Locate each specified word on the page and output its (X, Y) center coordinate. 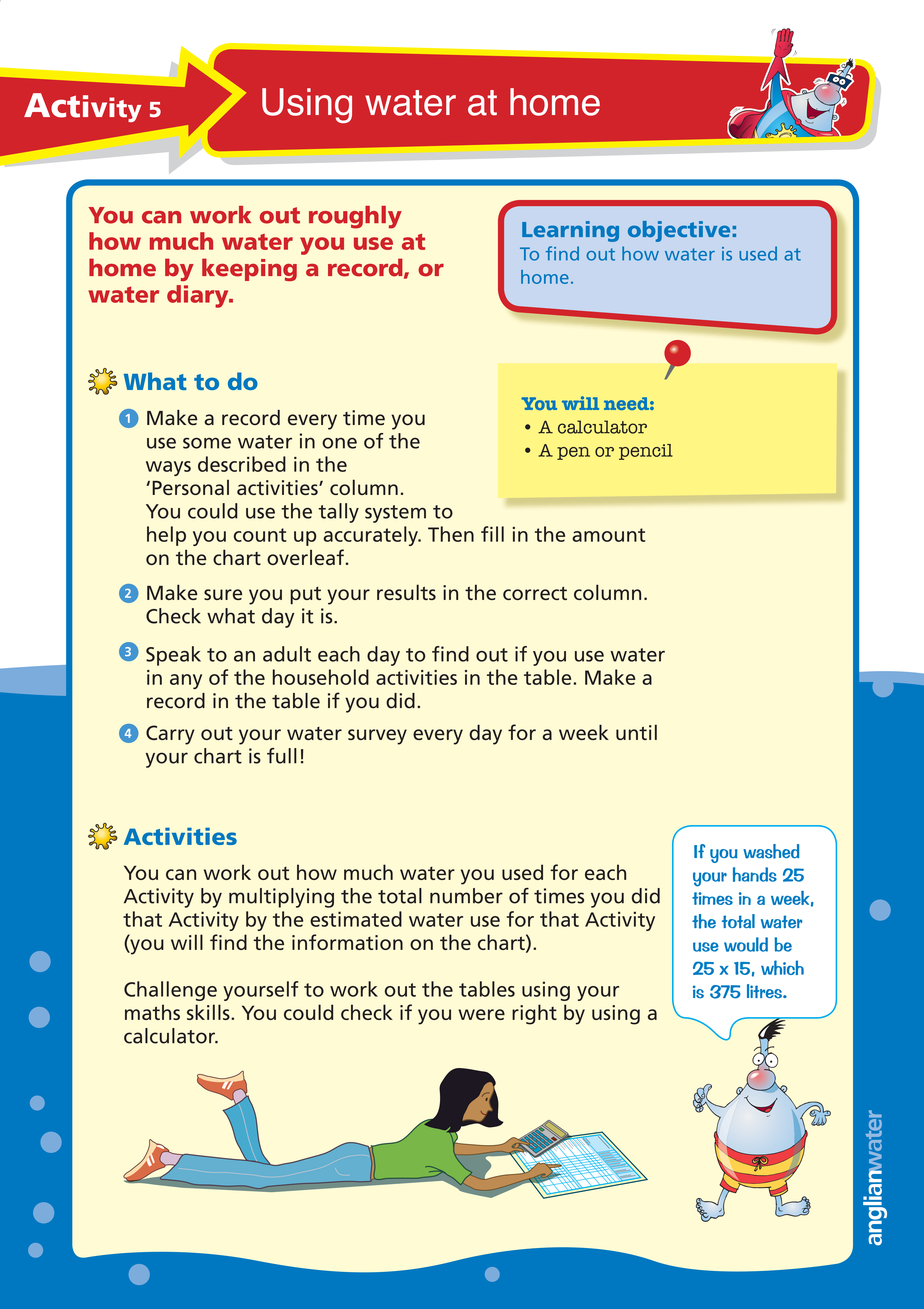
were (481, 1014)
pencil (646, 452)
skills (209, 1012)
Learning (570, 231)
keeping (249, 269)
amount (608, 535)
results (406, 592)
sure (223, 594)
